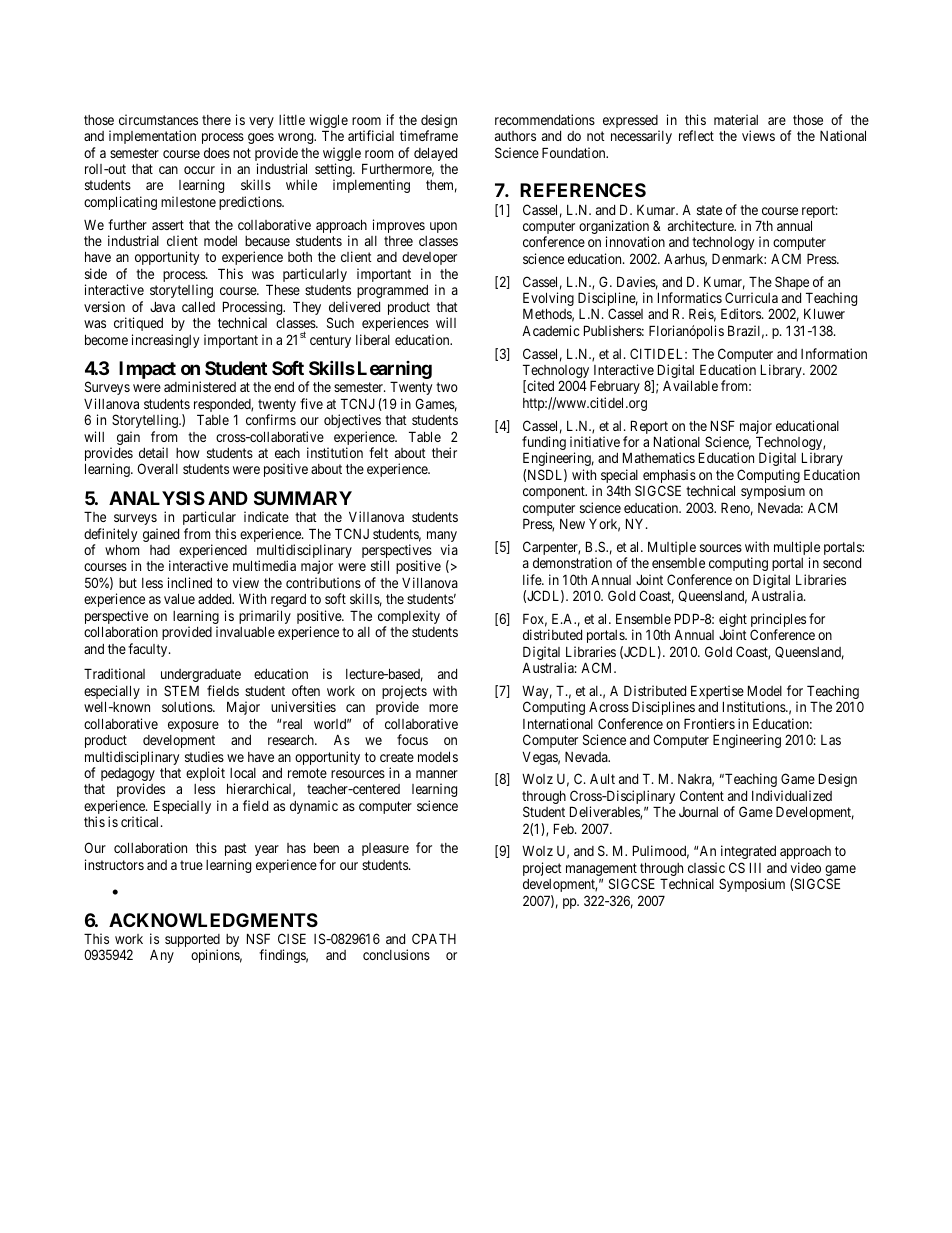 The image size is (952, 1233). I want to click on Expertise, so click(718, 693).
